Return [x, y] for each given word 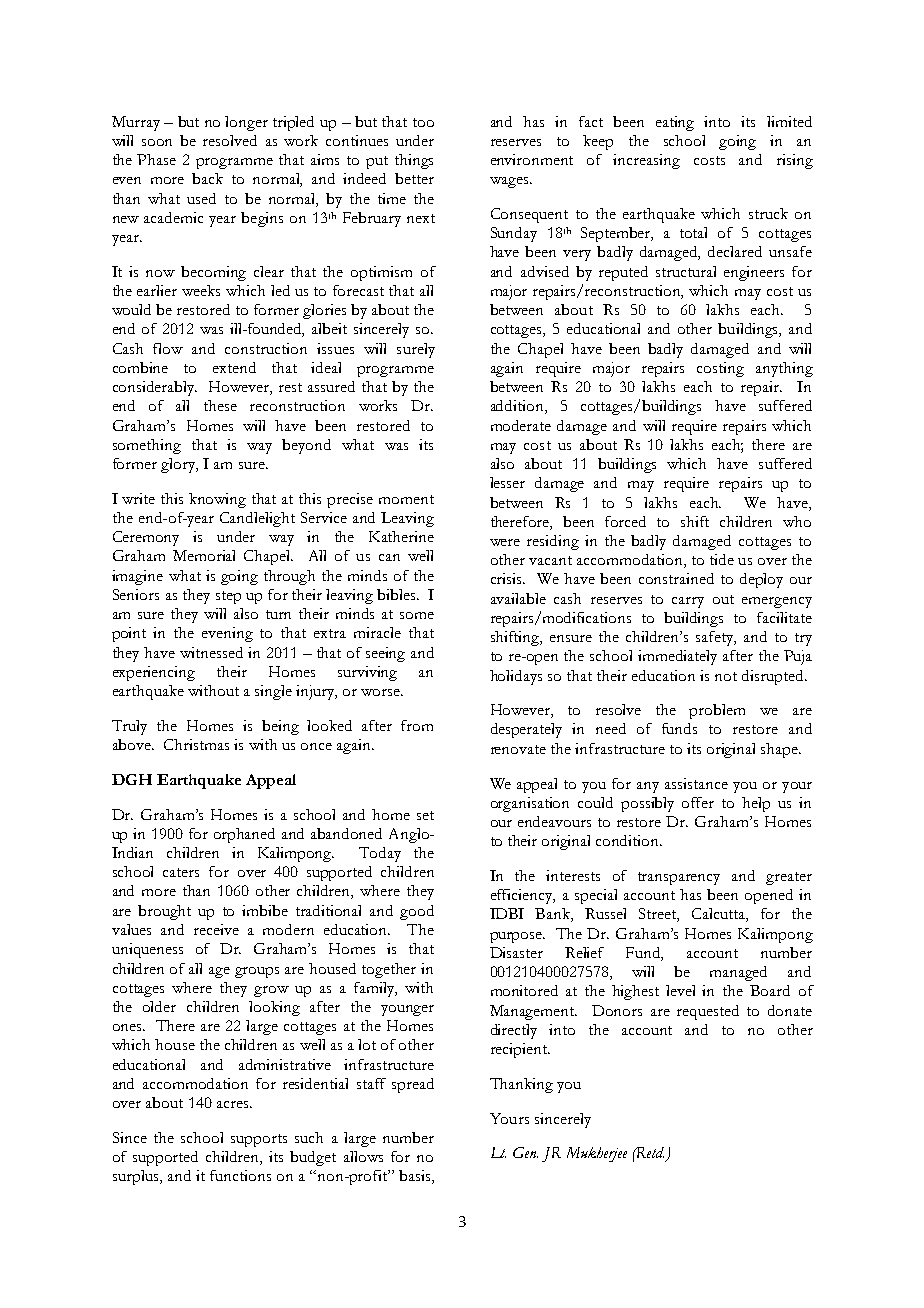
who [797, 521]
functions [240, 1175]
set [425, 815]
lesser [507, 482]
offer [698, 802]
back [207, 178]
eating [675, 123]
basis [416, 1177]
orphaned [244, 835]
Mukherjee [597, 1154]
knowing [217, 500]
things [414, 161]
